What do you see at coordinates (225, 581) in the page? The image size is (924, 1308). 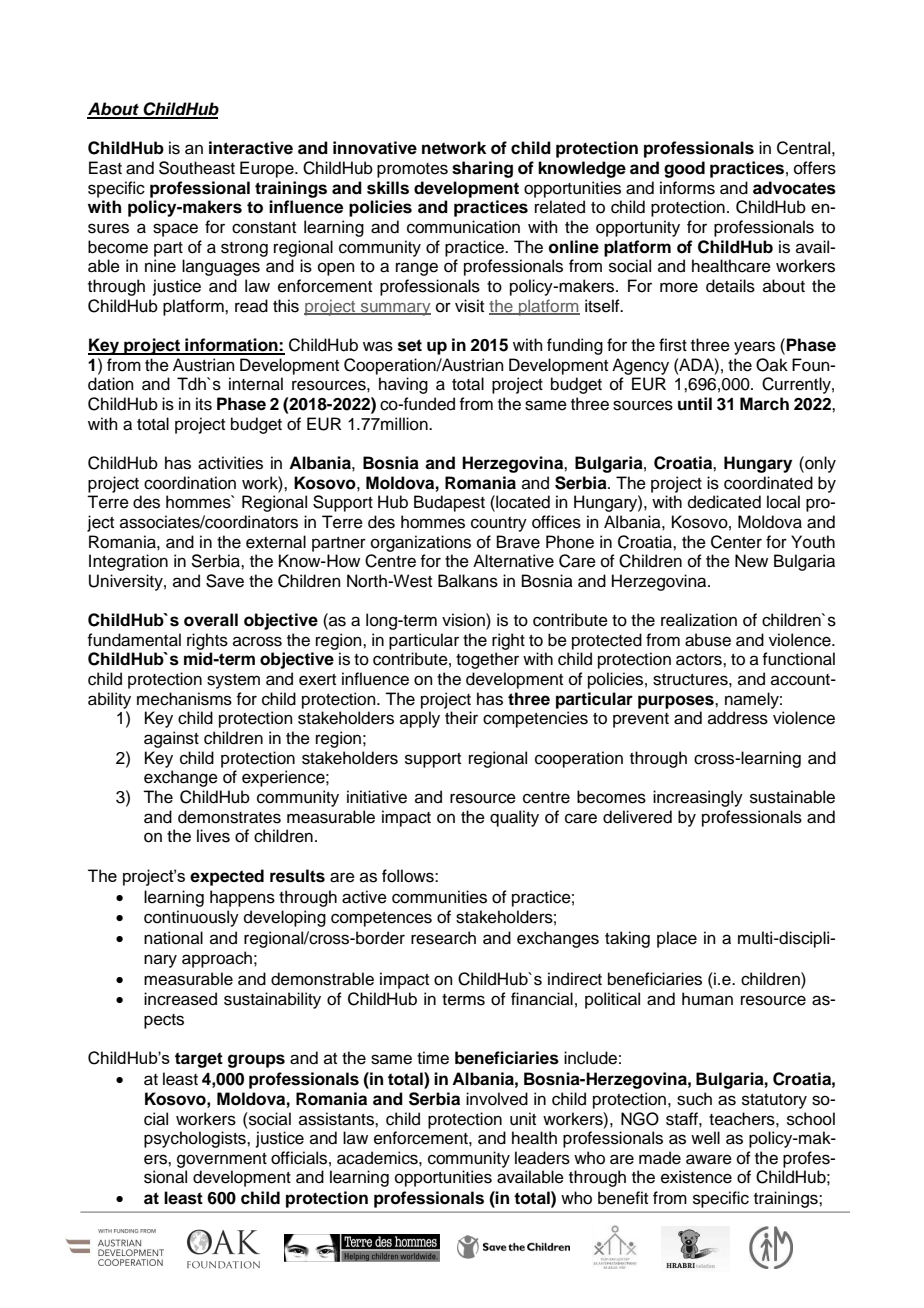 I see `Save` at bounding box center [225, 581].
